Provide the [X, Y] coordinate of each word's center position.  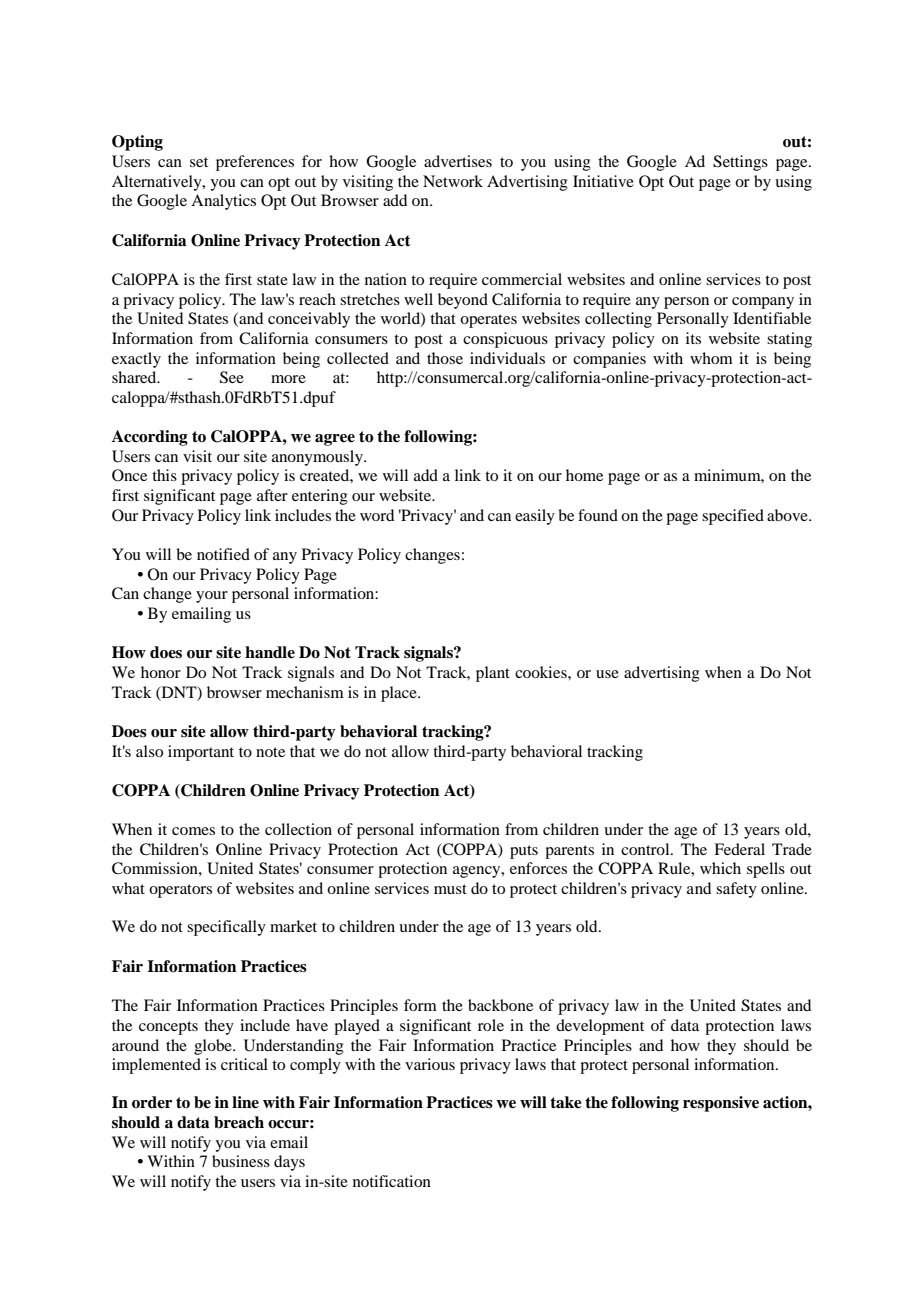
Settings [740, 163]
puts [524, 852]
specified [733, 517]
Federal [739, 849]
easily [535, 517]
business [241, 1161]
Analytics [223, 202]
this [164, 475]
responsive [721, 1104]
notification [392, 1181]
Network [453, 181]
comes [193, 831]
